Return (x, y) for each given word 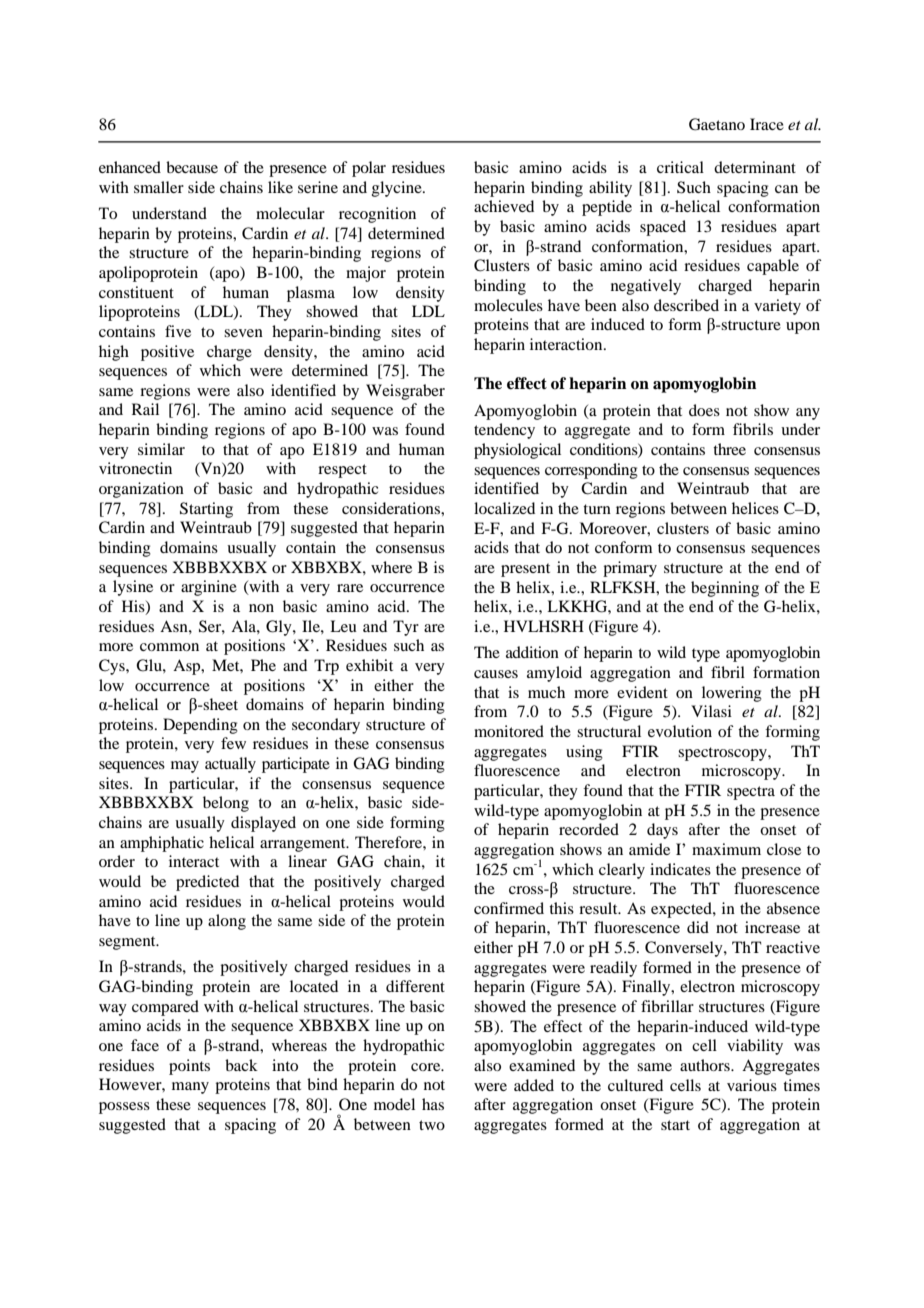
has (433, 1104)
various (752, 1085)
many (190, 1088)
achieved (504, 206)
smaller (159, 187)
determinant (755, 167)
